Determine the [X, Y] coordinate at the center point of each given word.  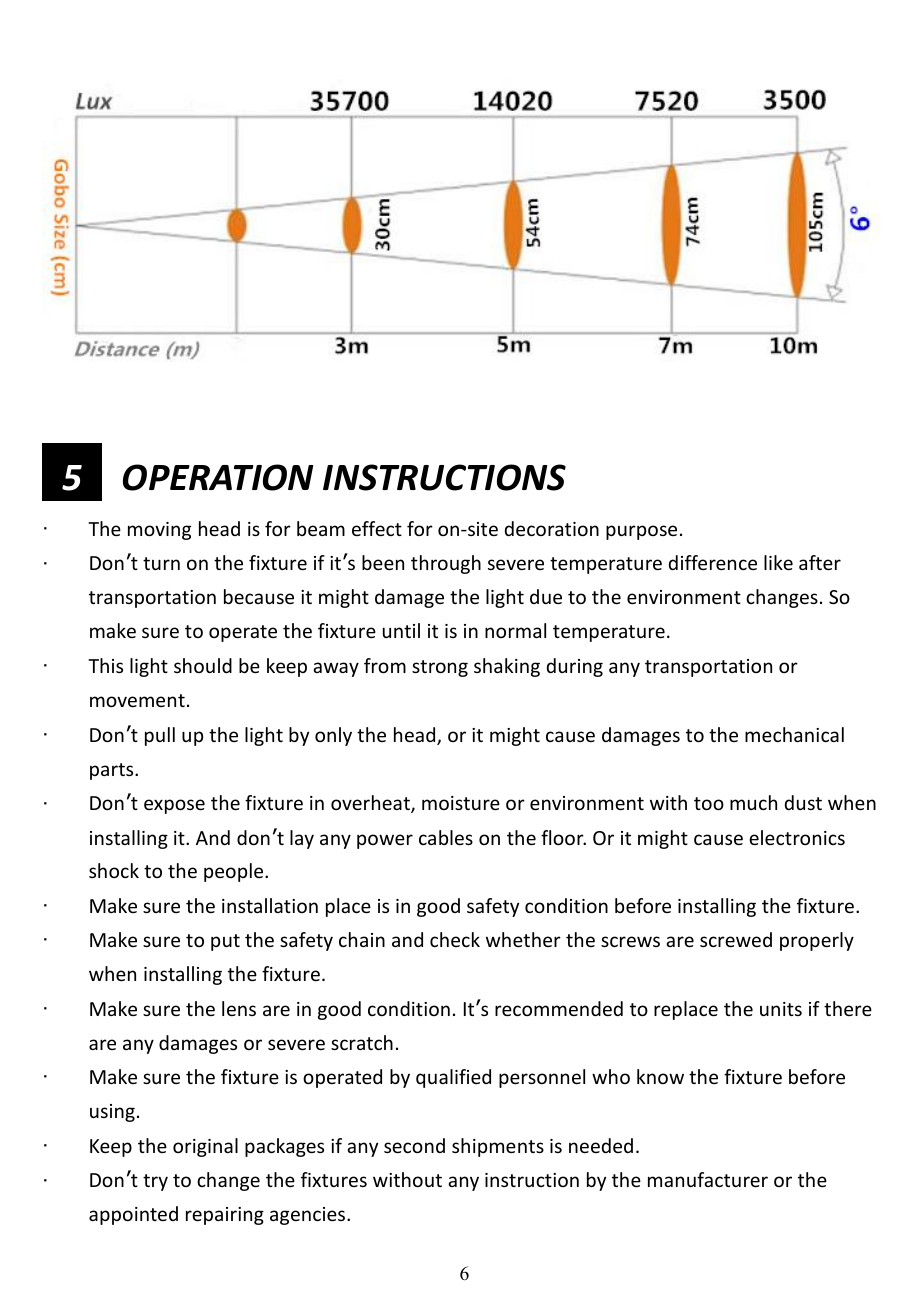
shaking [507, 667]
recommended [559, 1008]
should [203, 665]
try [155, 1182]
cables [446, 837]
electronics [797, 837]
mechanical [794, 734]
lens [239, 1008]
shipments [498, 1147]
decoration [552, 528]
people [235, 872]
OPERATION [218, 477]
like [778, 562]
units [781, 1009]
